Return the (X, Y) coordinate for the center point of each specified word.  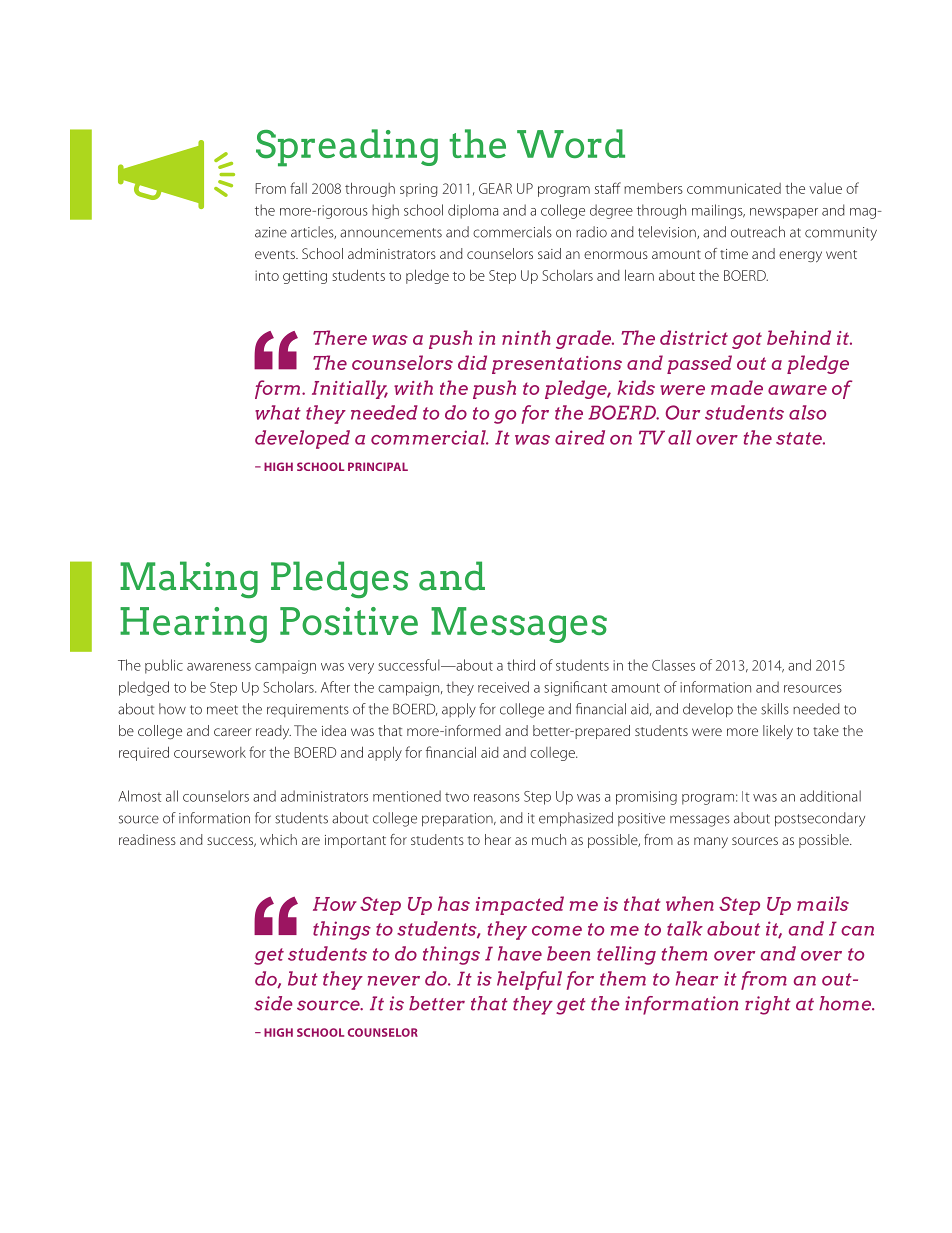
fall (298, 188)
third (521, 665)
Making (189, 580)
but (303, 978)
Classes (673, 665)
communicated (734, 188)
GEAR (495, 188)
